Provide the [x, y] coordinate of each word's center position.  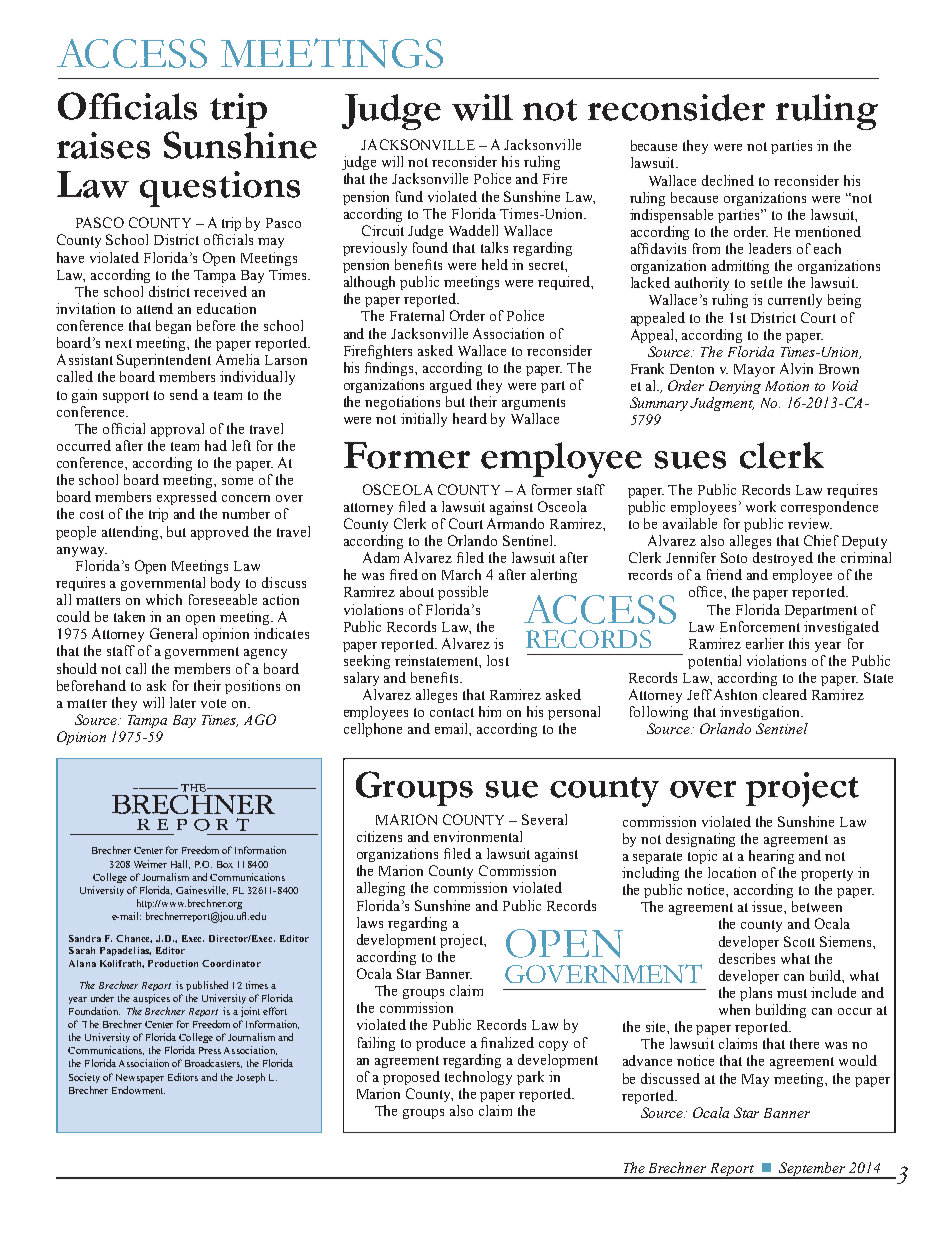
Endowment [138, 1090]
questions [220, 189]
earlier [765, 643]
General [173, 633]
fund [409, 196]
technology [478, 1078]
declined [728, 180]
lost [498, 660]
